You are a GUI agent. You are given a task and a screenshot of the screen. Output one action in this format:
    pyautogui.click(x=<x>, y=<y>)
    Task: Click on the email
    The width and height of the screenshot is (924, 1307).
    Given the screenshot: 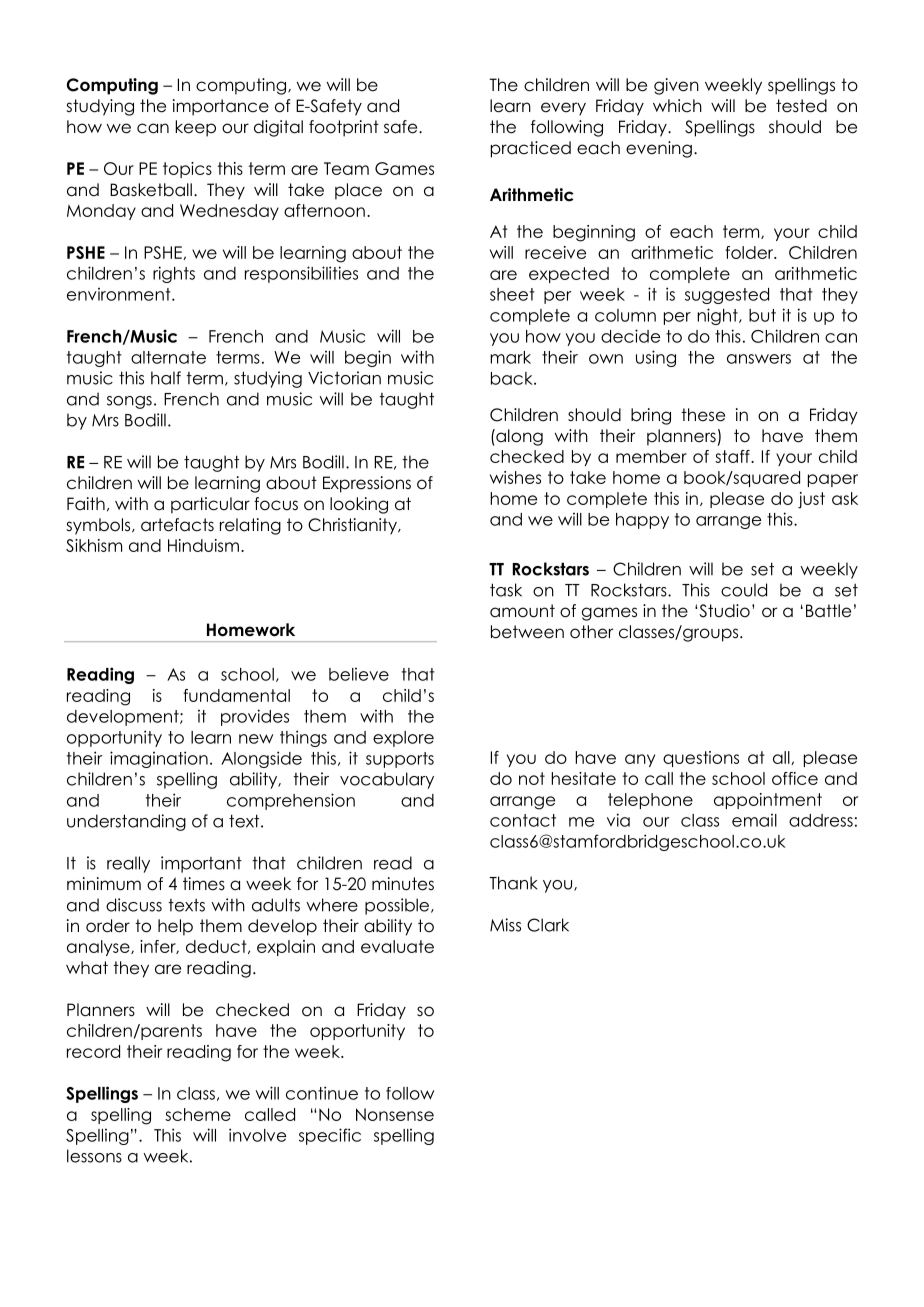 What is the action you would take?
    pyautogui.click(x=754, y=820)
